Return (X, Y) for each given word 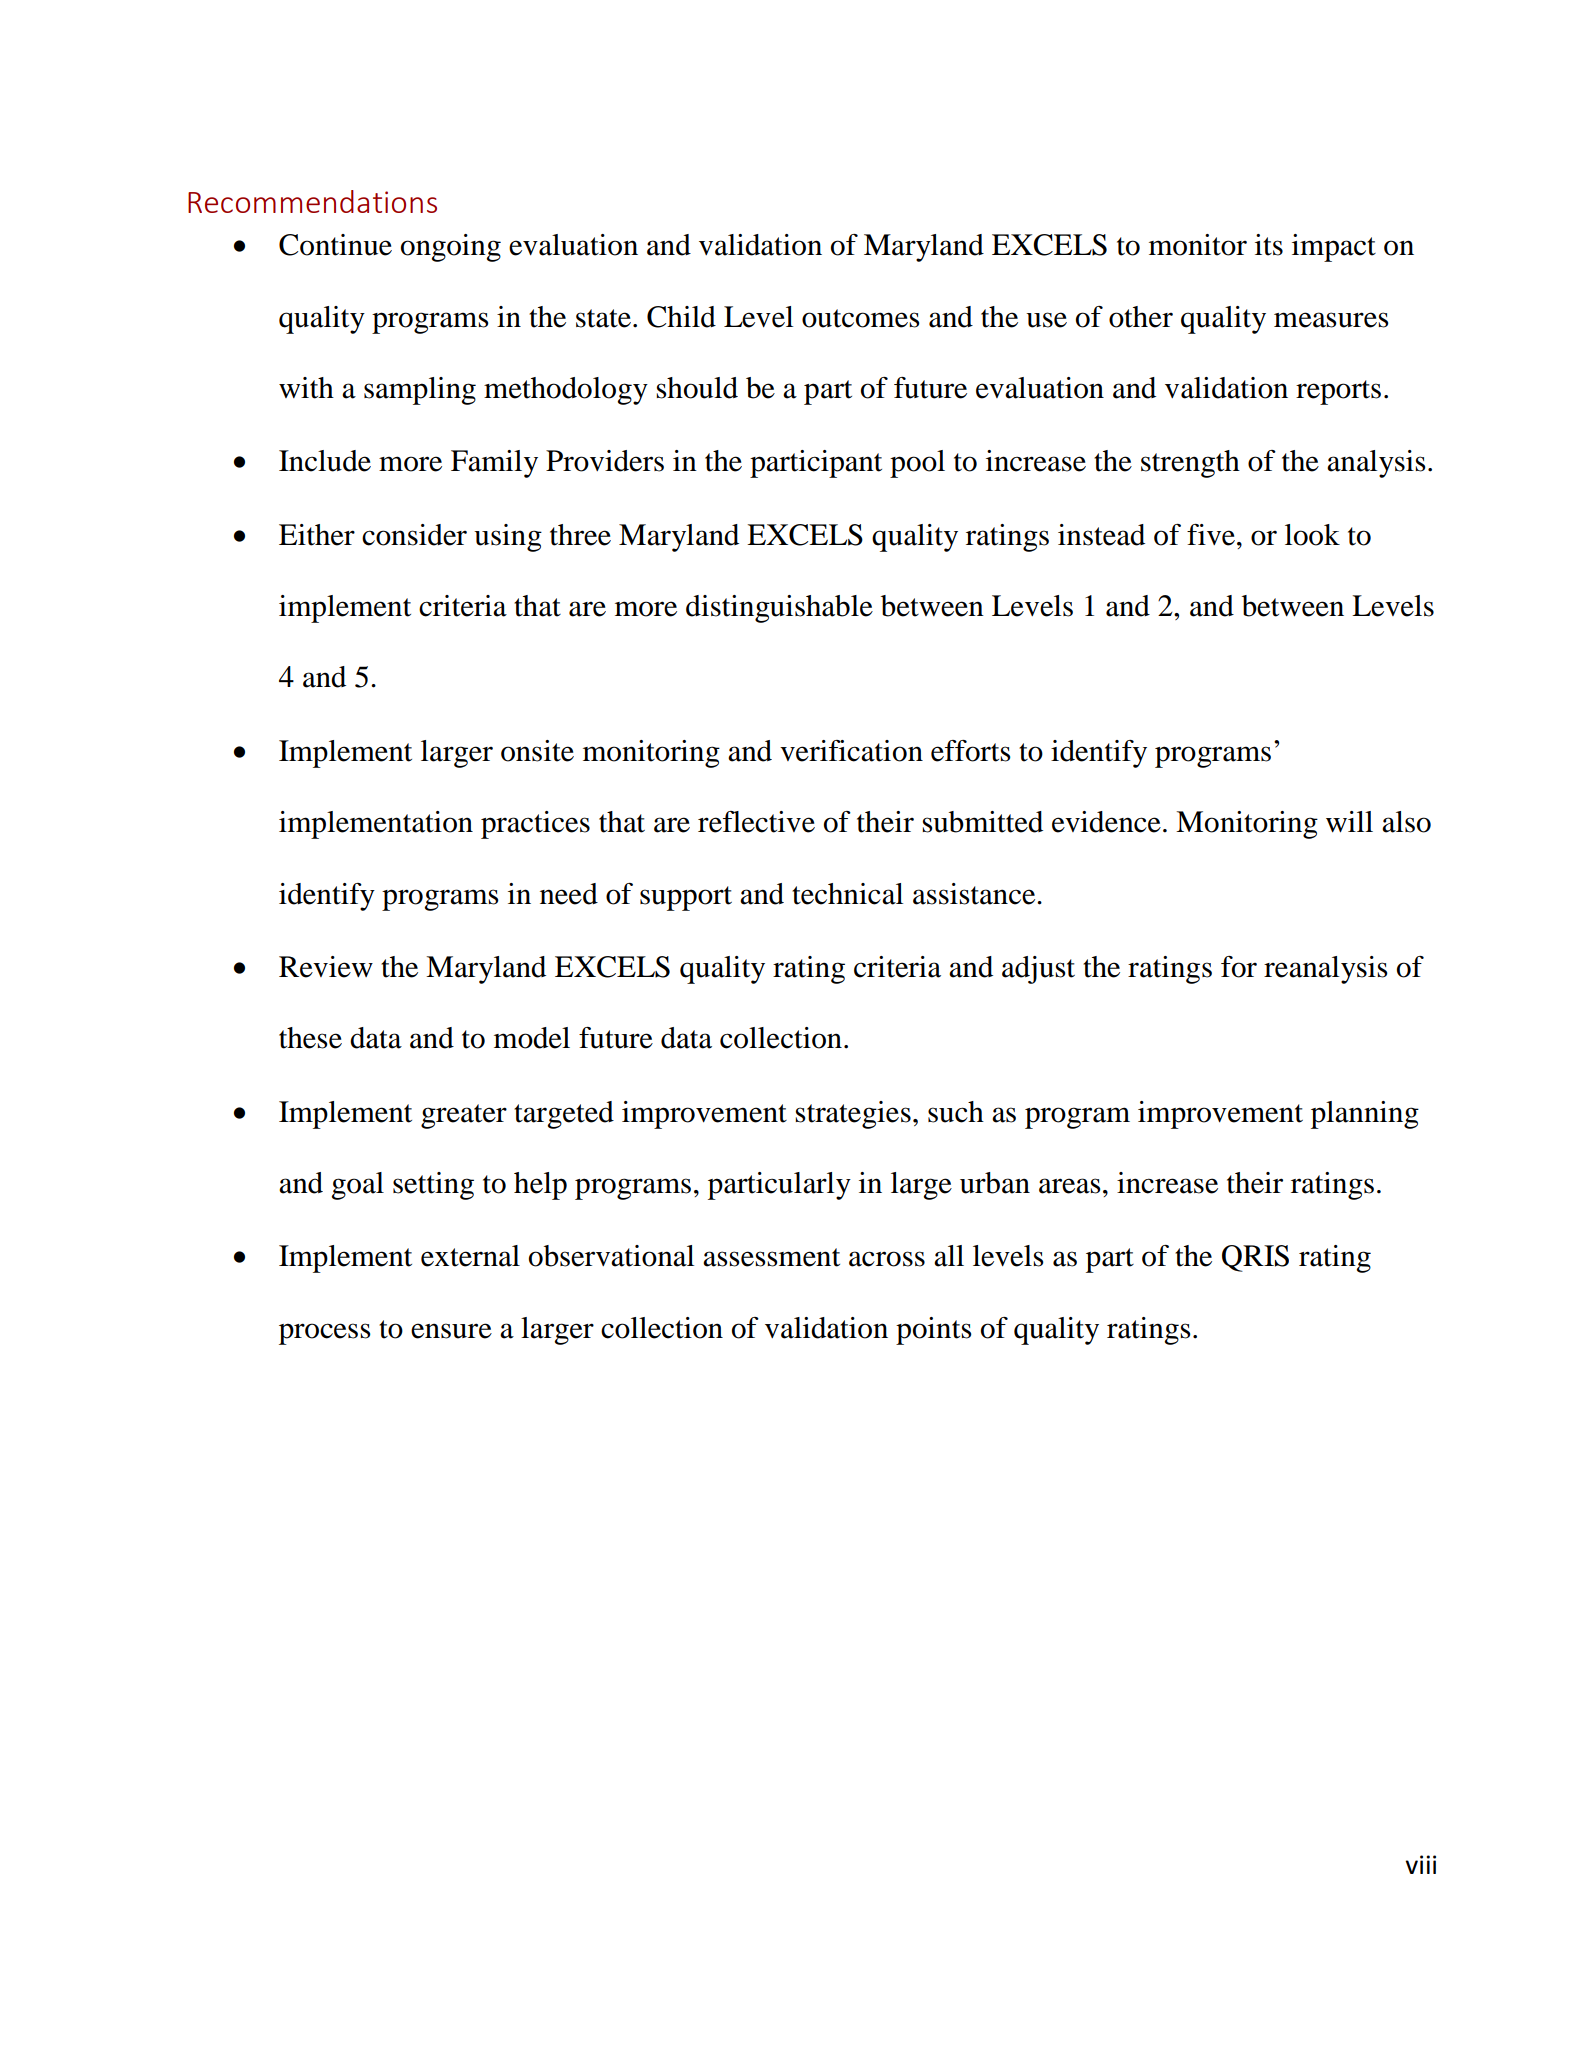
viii (1420, 1864)
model (532, 1038)
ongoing (451, 248)
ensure (451, 1331)
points (934, 1331)
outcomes (861, 318)
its (1269, 245)
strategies (853, 1115)
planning (1365, 1115)
